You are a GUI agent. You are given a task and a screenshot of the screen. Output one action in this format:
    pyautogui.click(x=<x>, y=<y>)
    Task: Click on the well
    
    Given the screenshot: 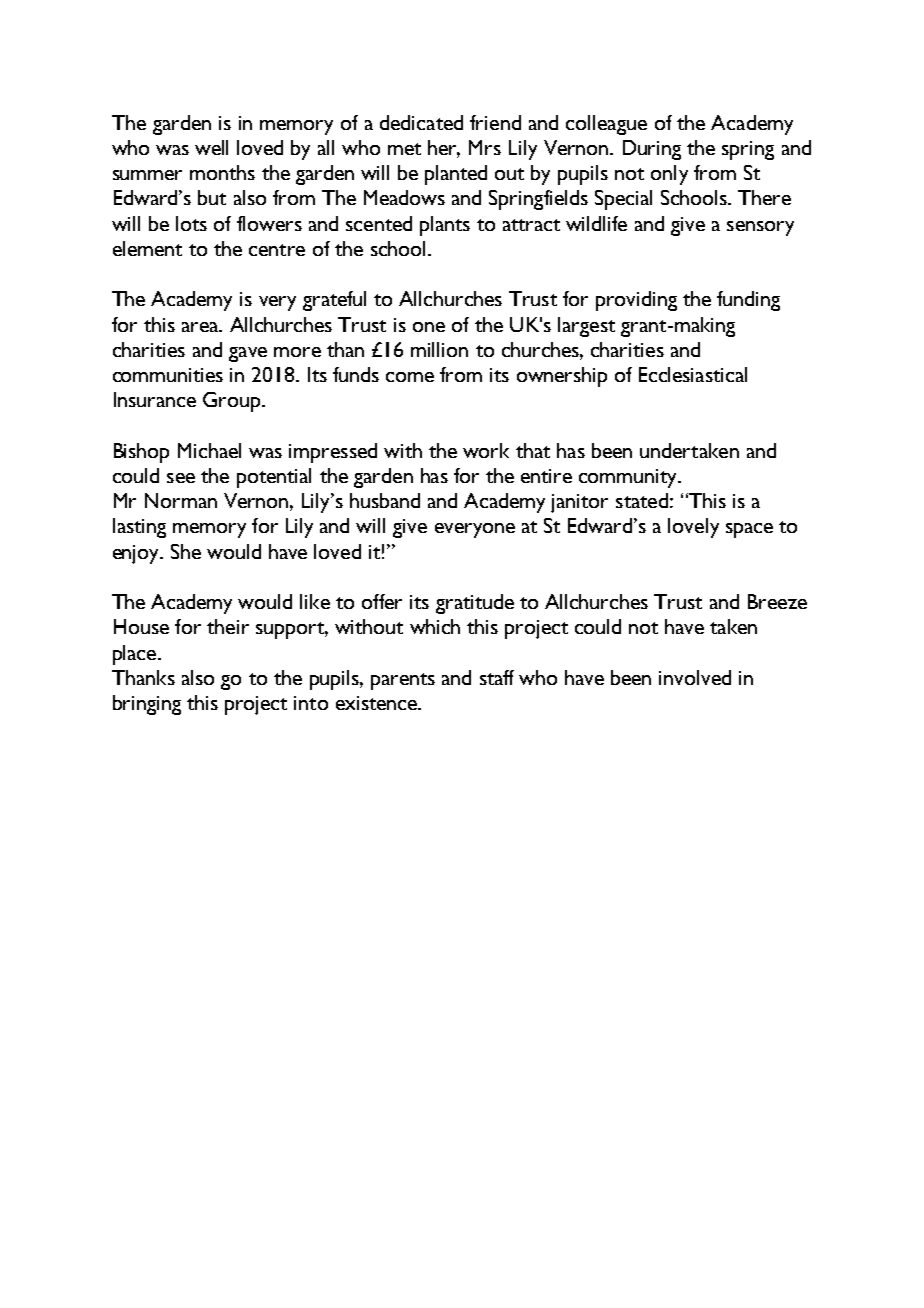 What is the action you would take?
    pyautogui.click(x=211, y=147)
